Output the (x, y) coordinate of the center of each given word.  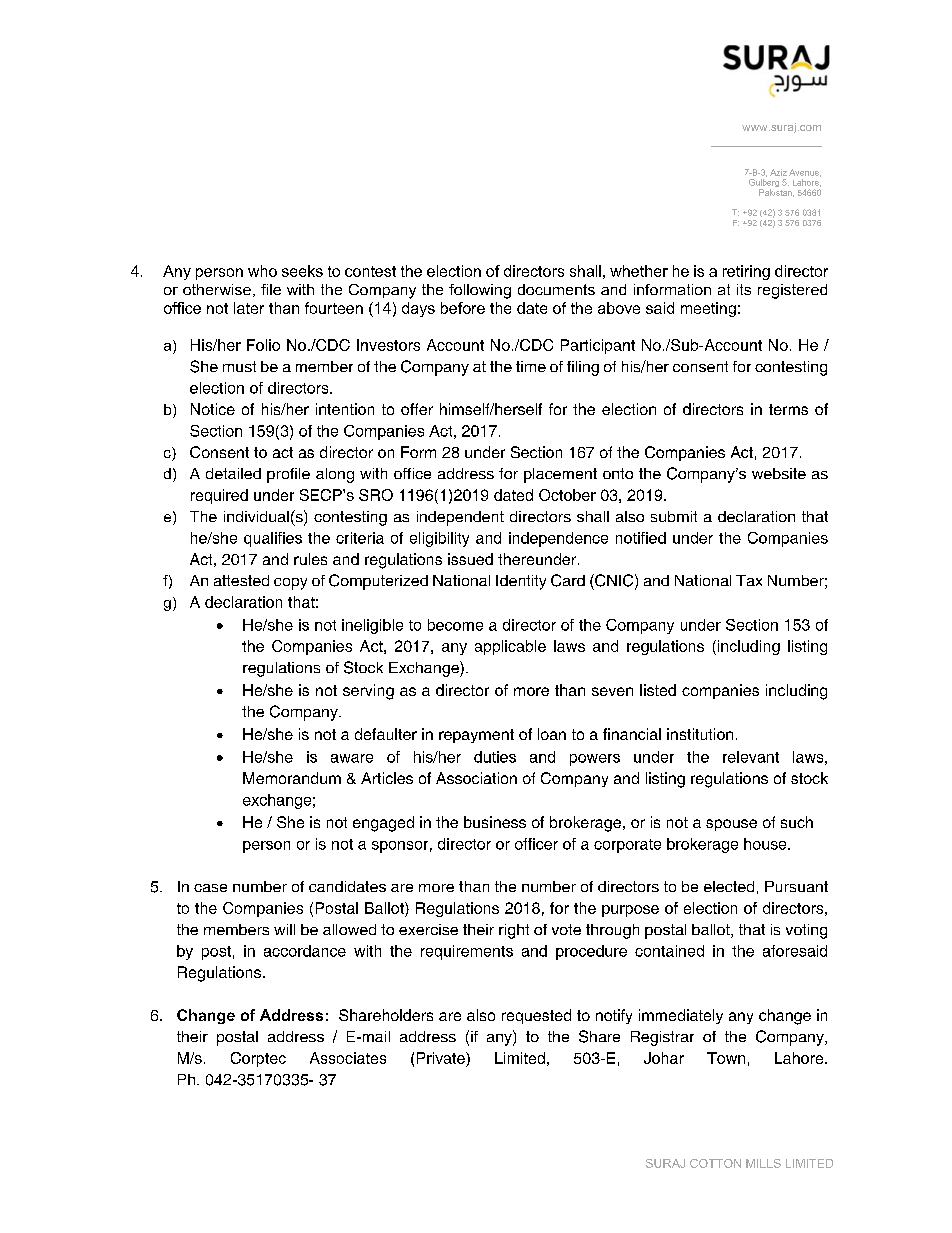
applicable (510, 647)
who (262, 271)
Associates (348, 1058)
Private (442, 1059)
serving (368, 692)
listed (658, 690)
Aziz (778, 172)
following (480, 291)
